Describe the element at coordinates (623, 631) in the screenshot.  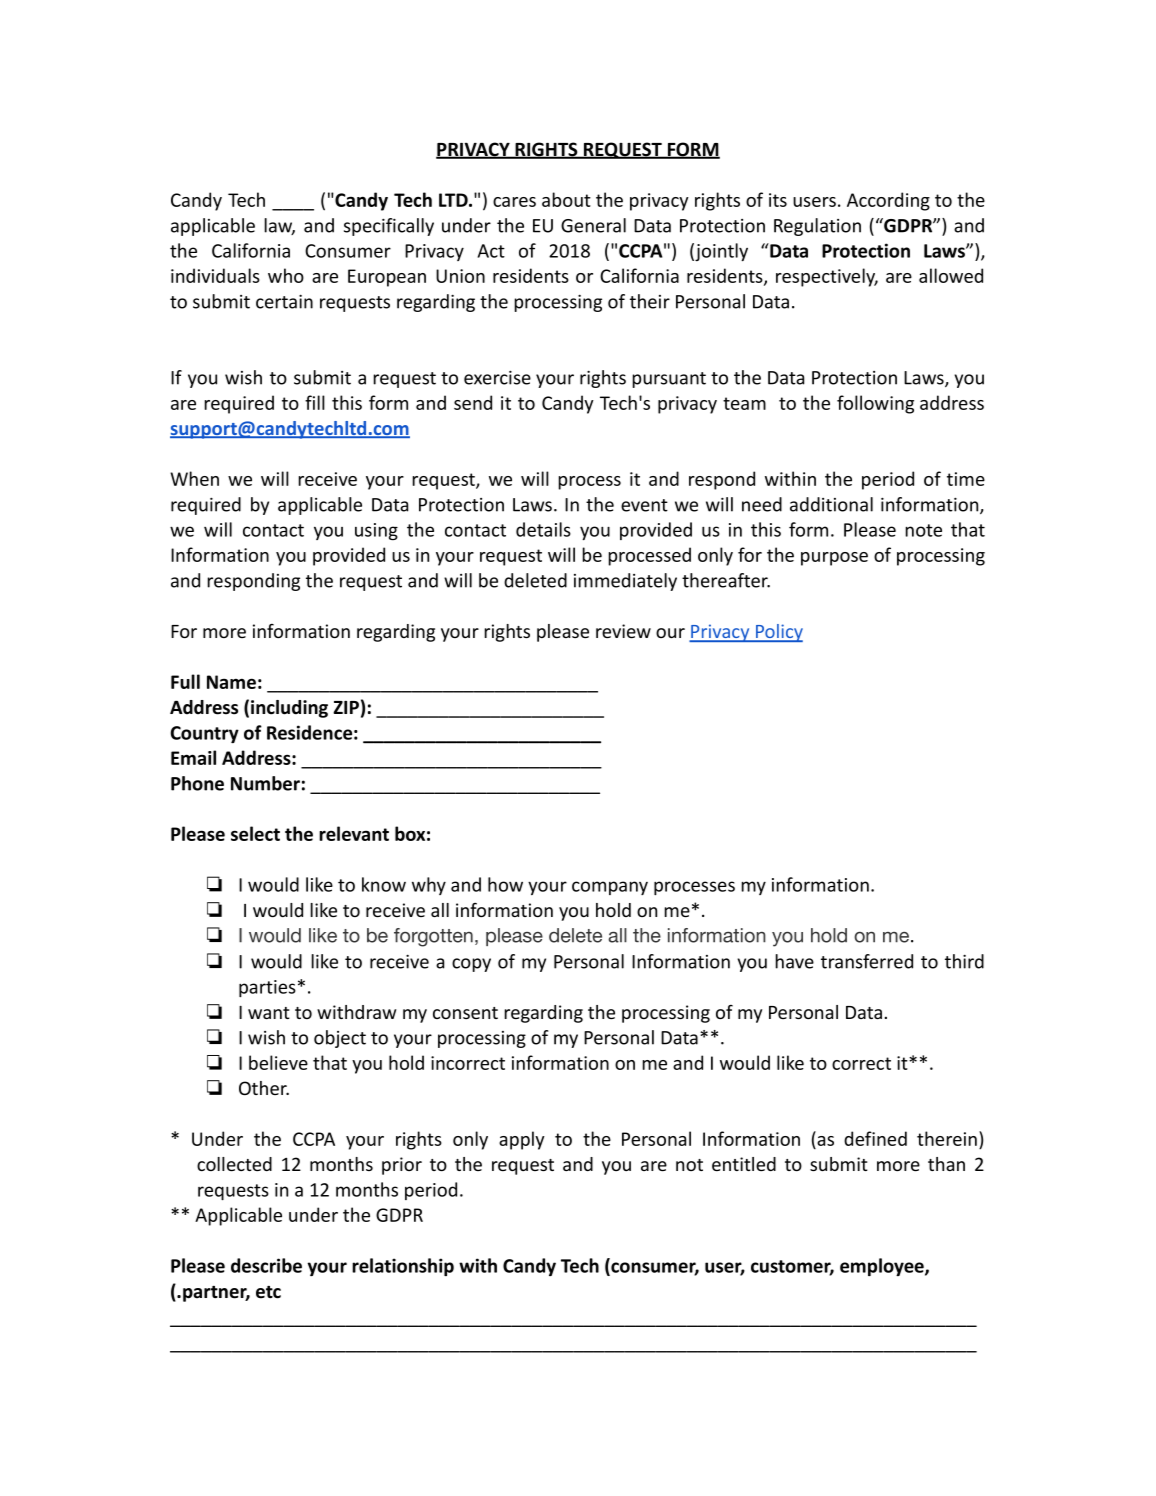
I see `review` at that location.
